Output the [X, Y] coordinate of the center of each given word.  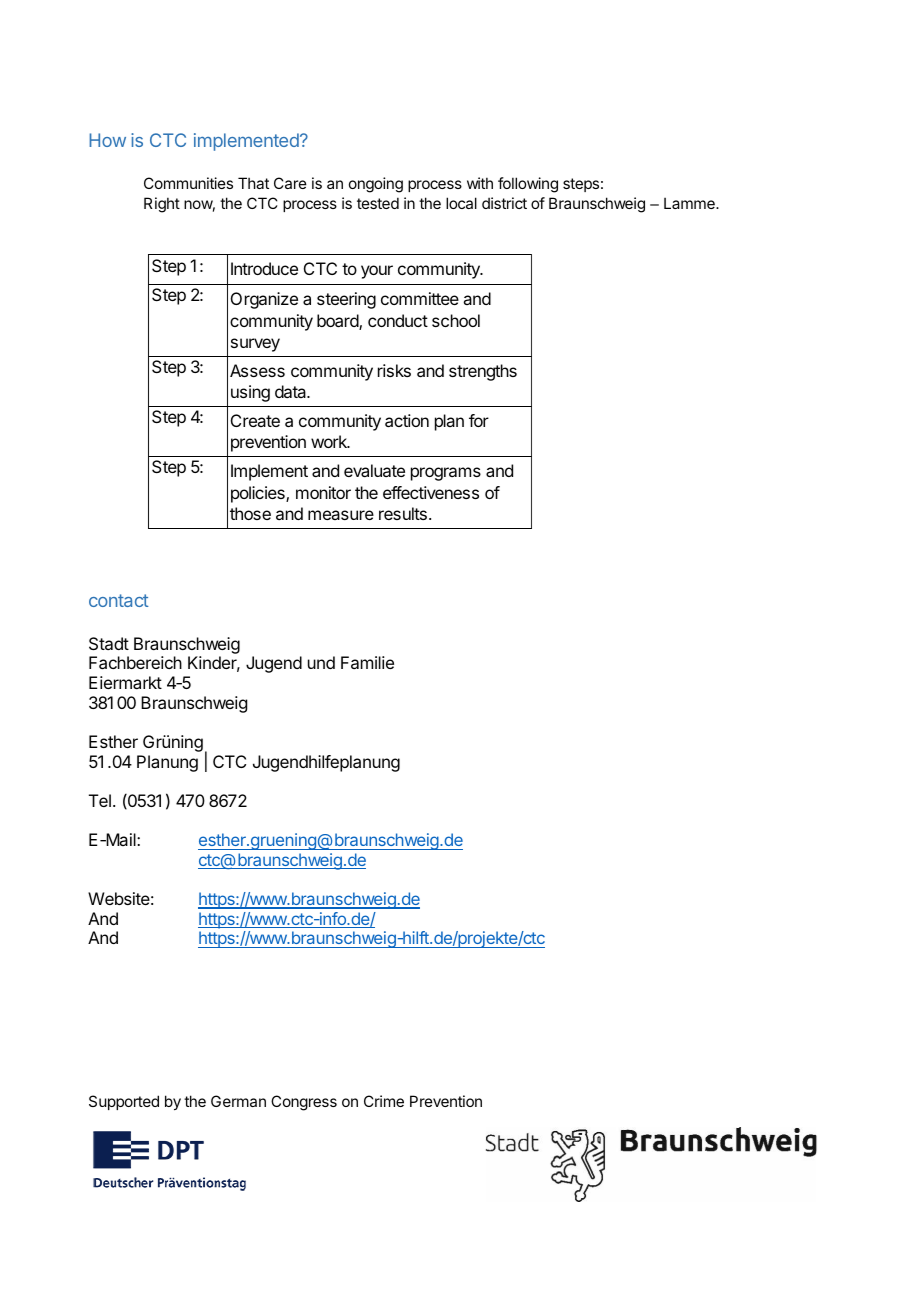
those [250, 513]
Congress [304, 1103]
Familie [367, 662]
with [480, 183]
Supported [124, 1102]
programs [446, 474]
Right [162, 205]
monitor [323, 492]
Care [290, 183]
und [321, 662]
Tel [100, 800]
